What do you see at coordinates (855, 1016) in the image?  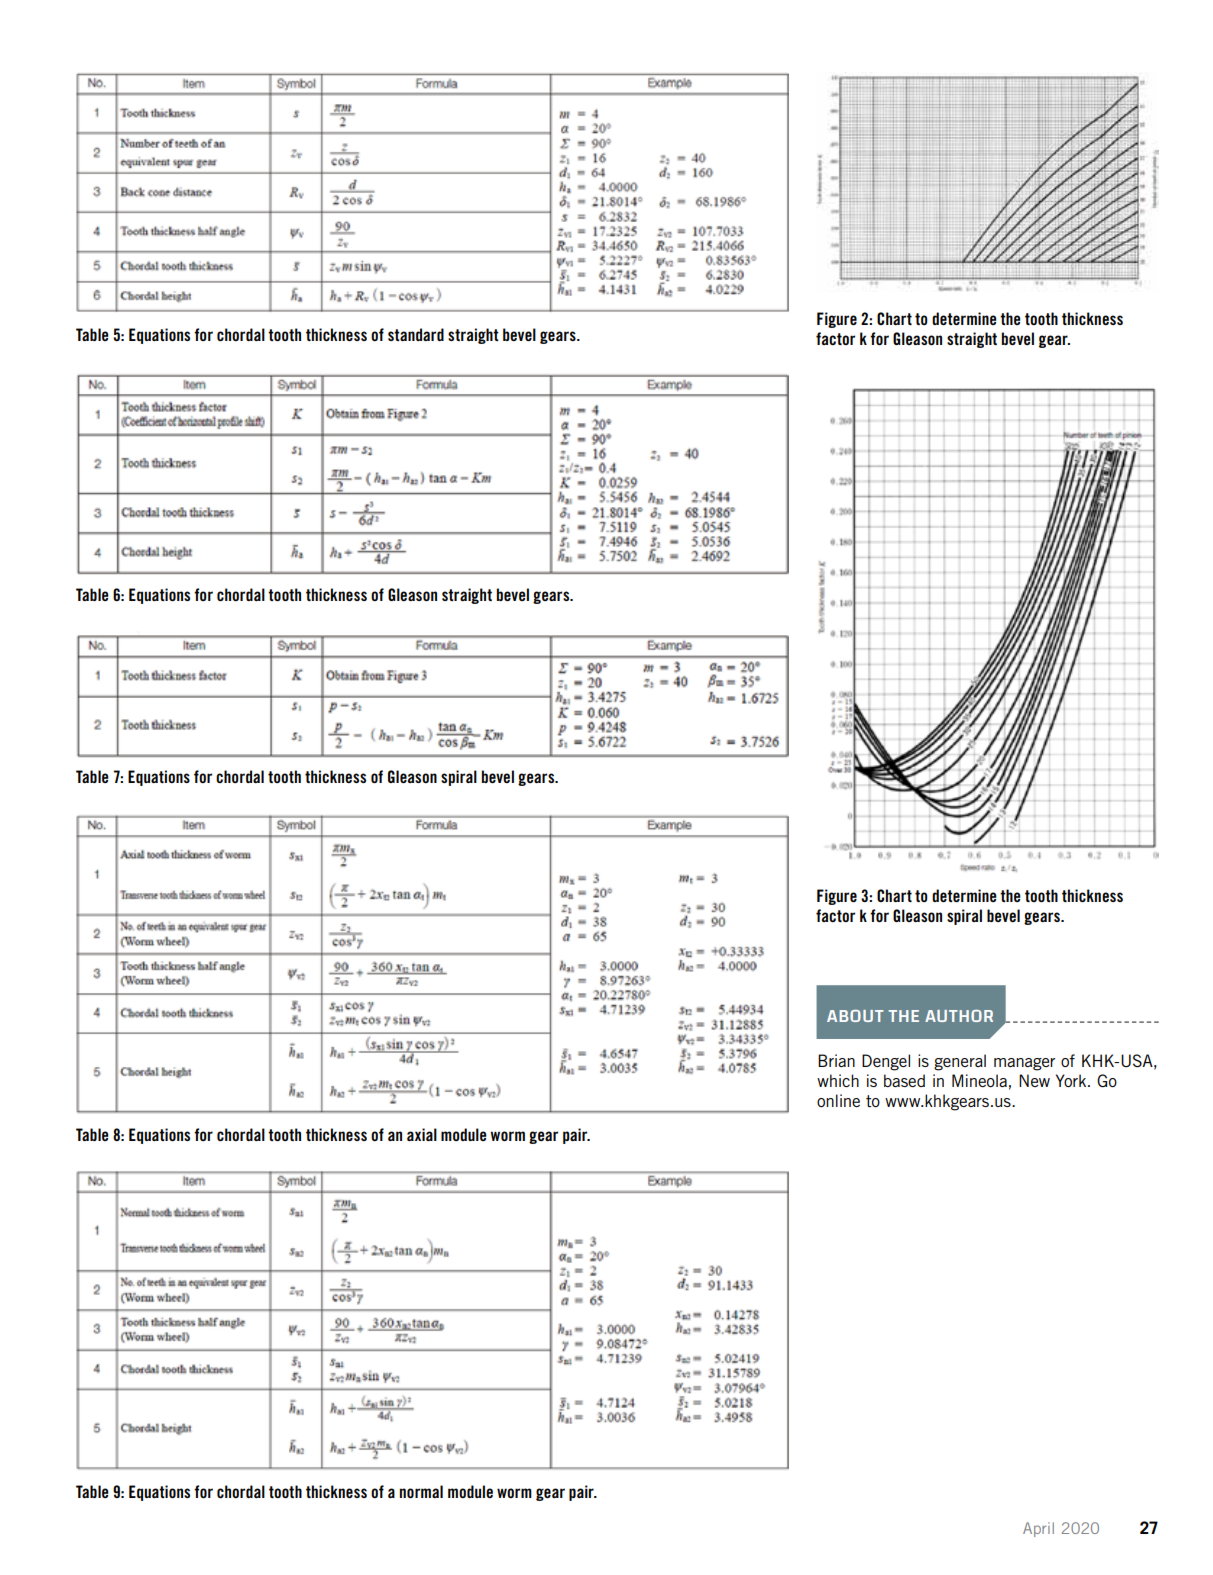 I see `ABOUT` at bounding box center [855, 1016].
